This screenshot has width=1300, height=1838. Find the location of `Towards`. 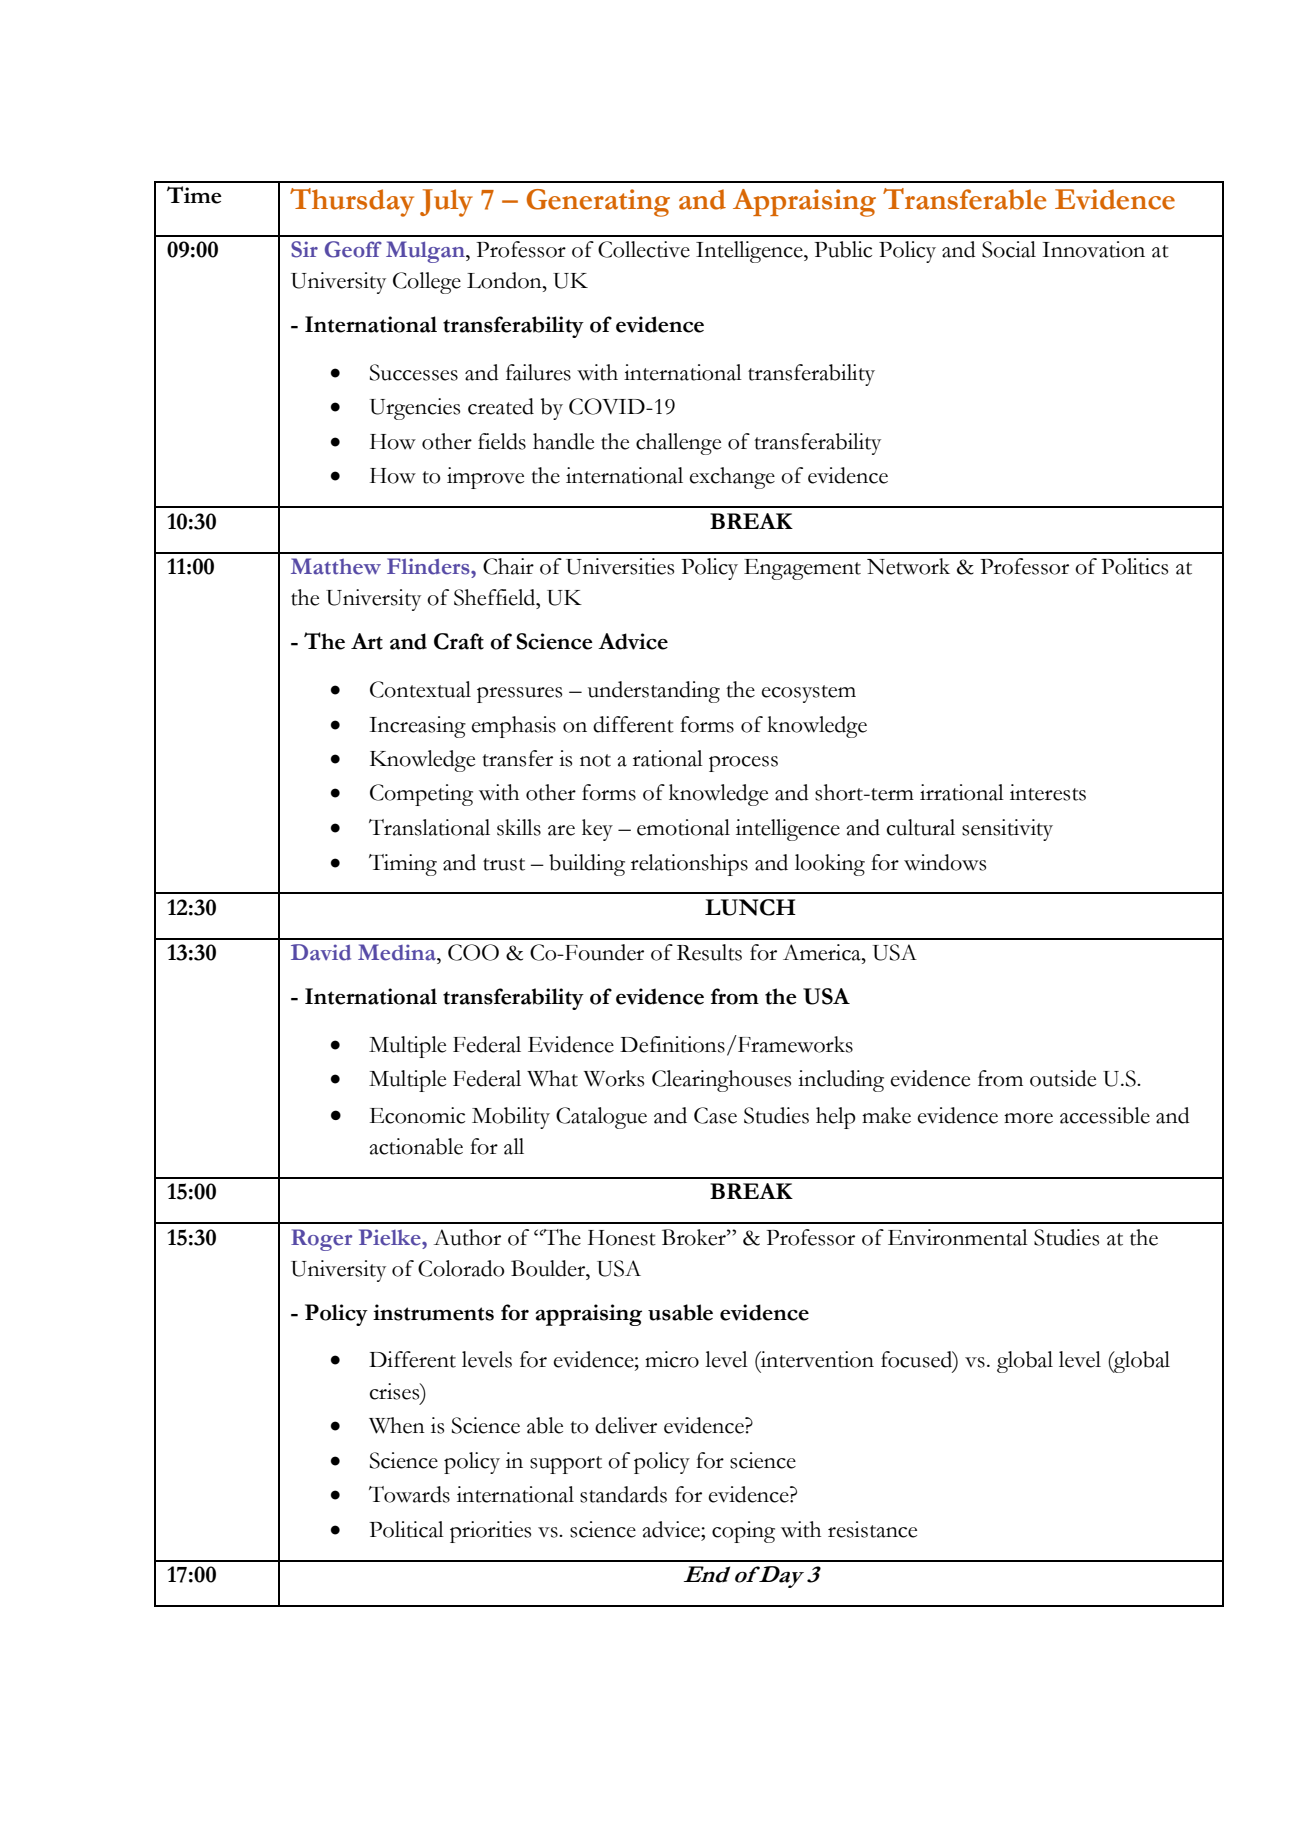

Towards is located at coordinates (409, 1494).
